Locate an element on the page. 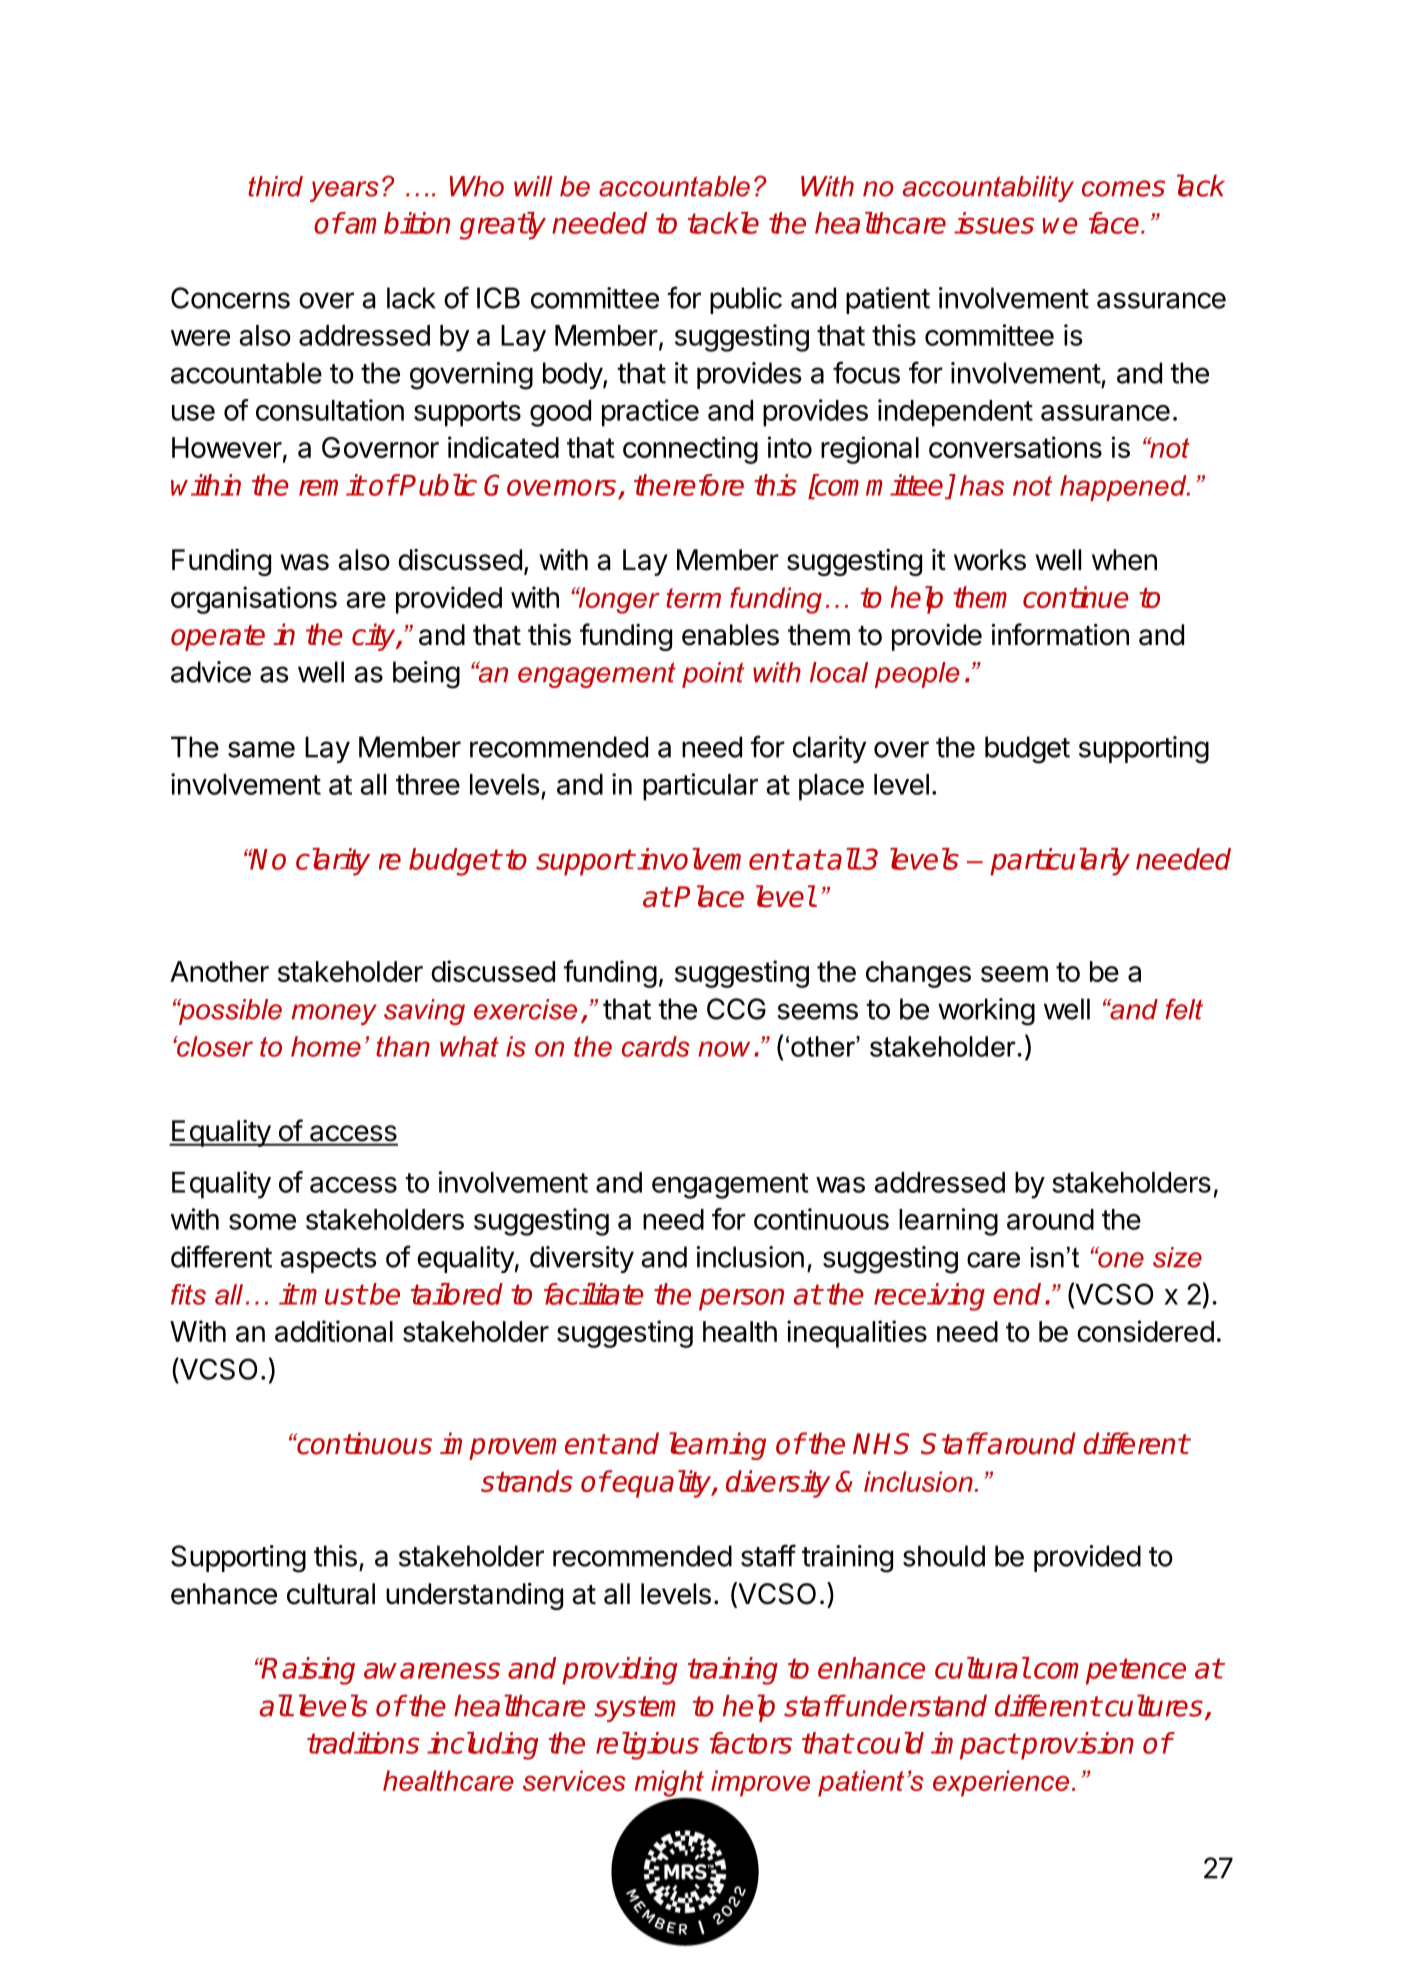 The height and width of the page is (1984, 1403). same is located at coordinates (261, 749).
